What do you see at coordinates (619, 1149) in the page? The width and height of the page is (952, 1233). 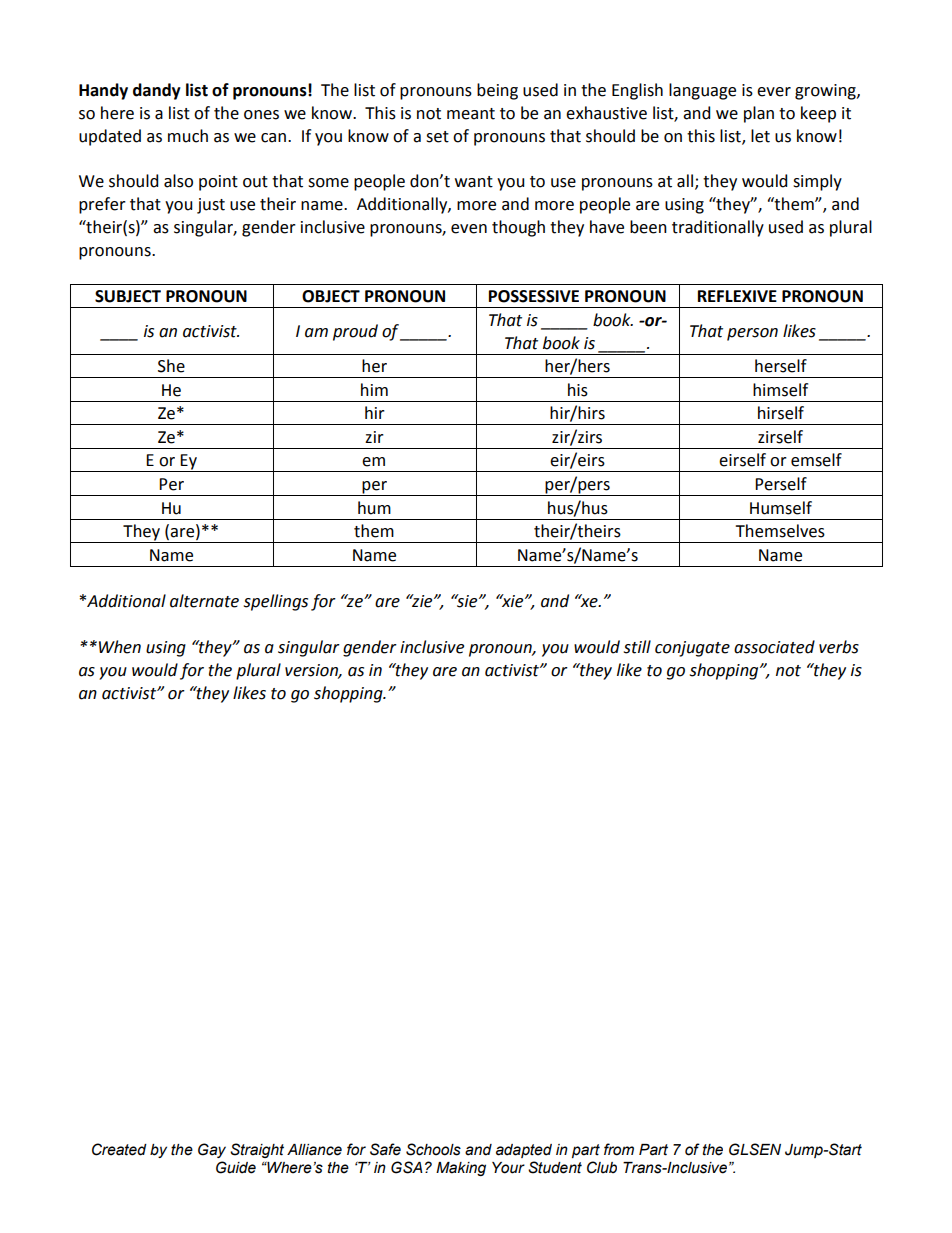 I see `from` at bounding box center [619, 1149].
